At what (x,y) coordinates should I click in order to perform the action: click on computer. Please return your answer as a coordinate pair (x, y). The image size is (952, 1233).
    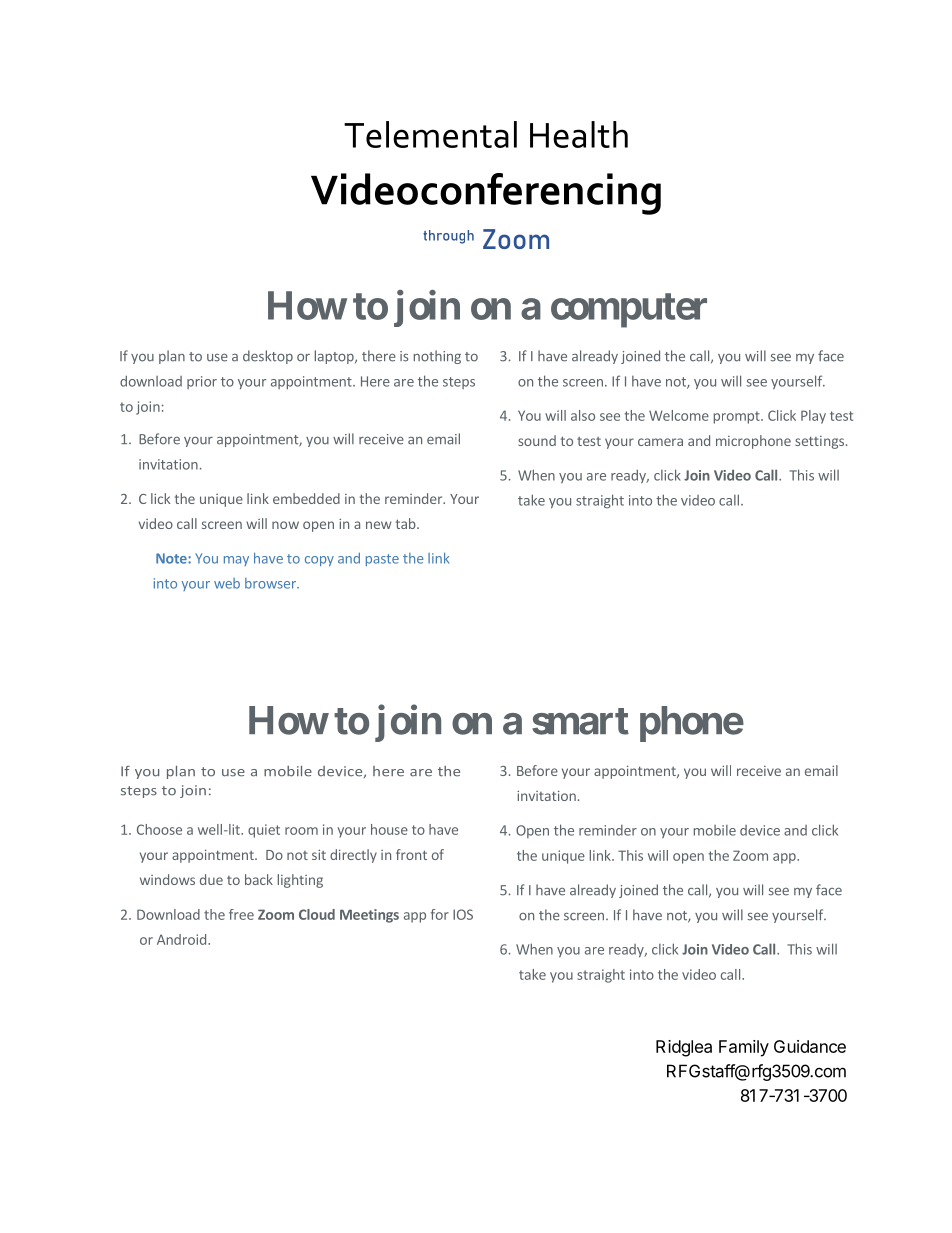
    Looking at the image, I should click on (629, 310).
